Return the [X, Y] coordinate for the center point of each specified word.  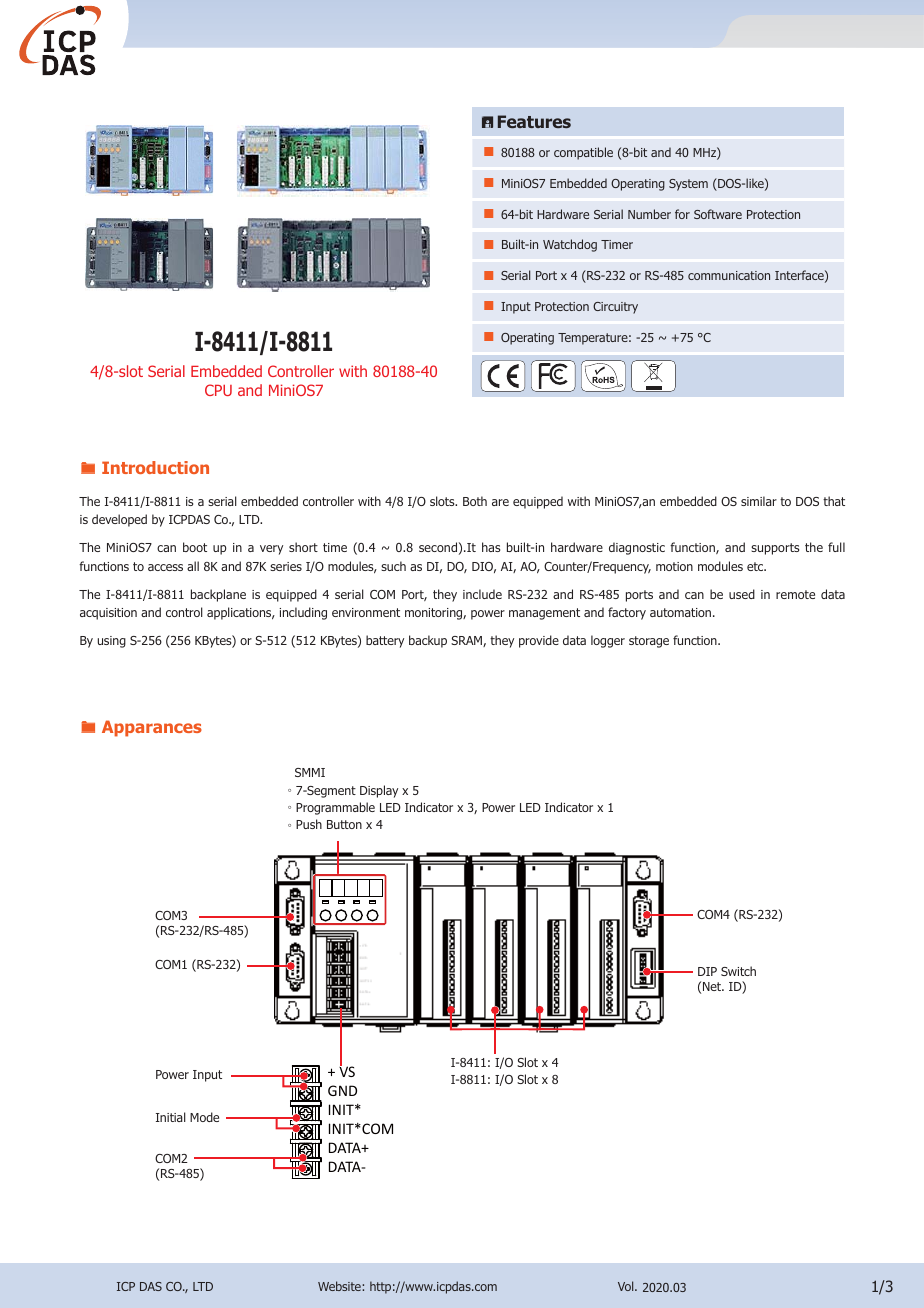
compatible [583, 153]
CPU [218, 390]
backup [428, 641]
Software [718, 214]
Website [340, 1286]
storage [649, 642]
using [111, 642]
